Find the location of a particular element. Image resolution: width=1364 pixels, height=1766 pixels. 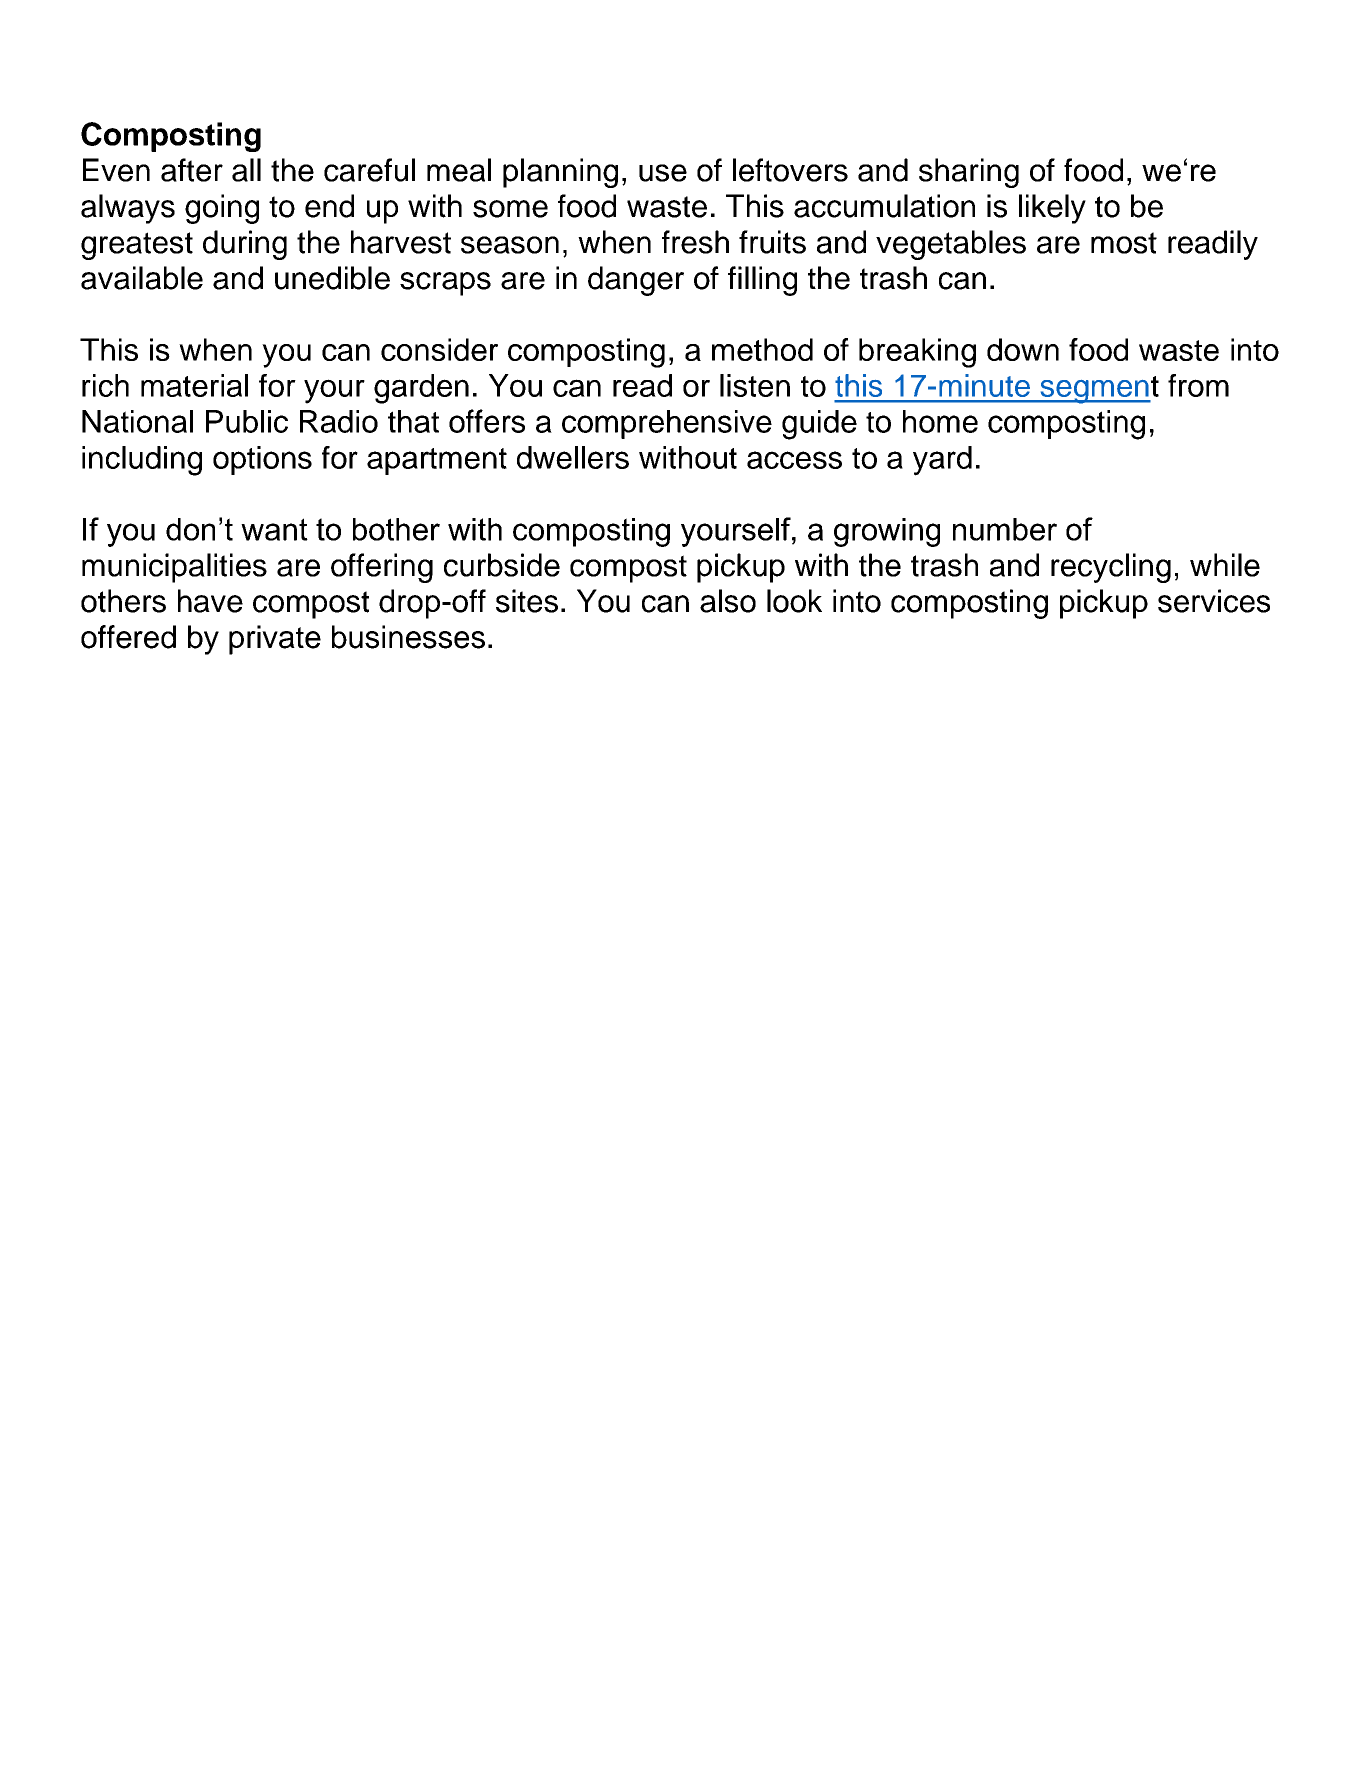

likely is located at coordinates (1052, 209).
